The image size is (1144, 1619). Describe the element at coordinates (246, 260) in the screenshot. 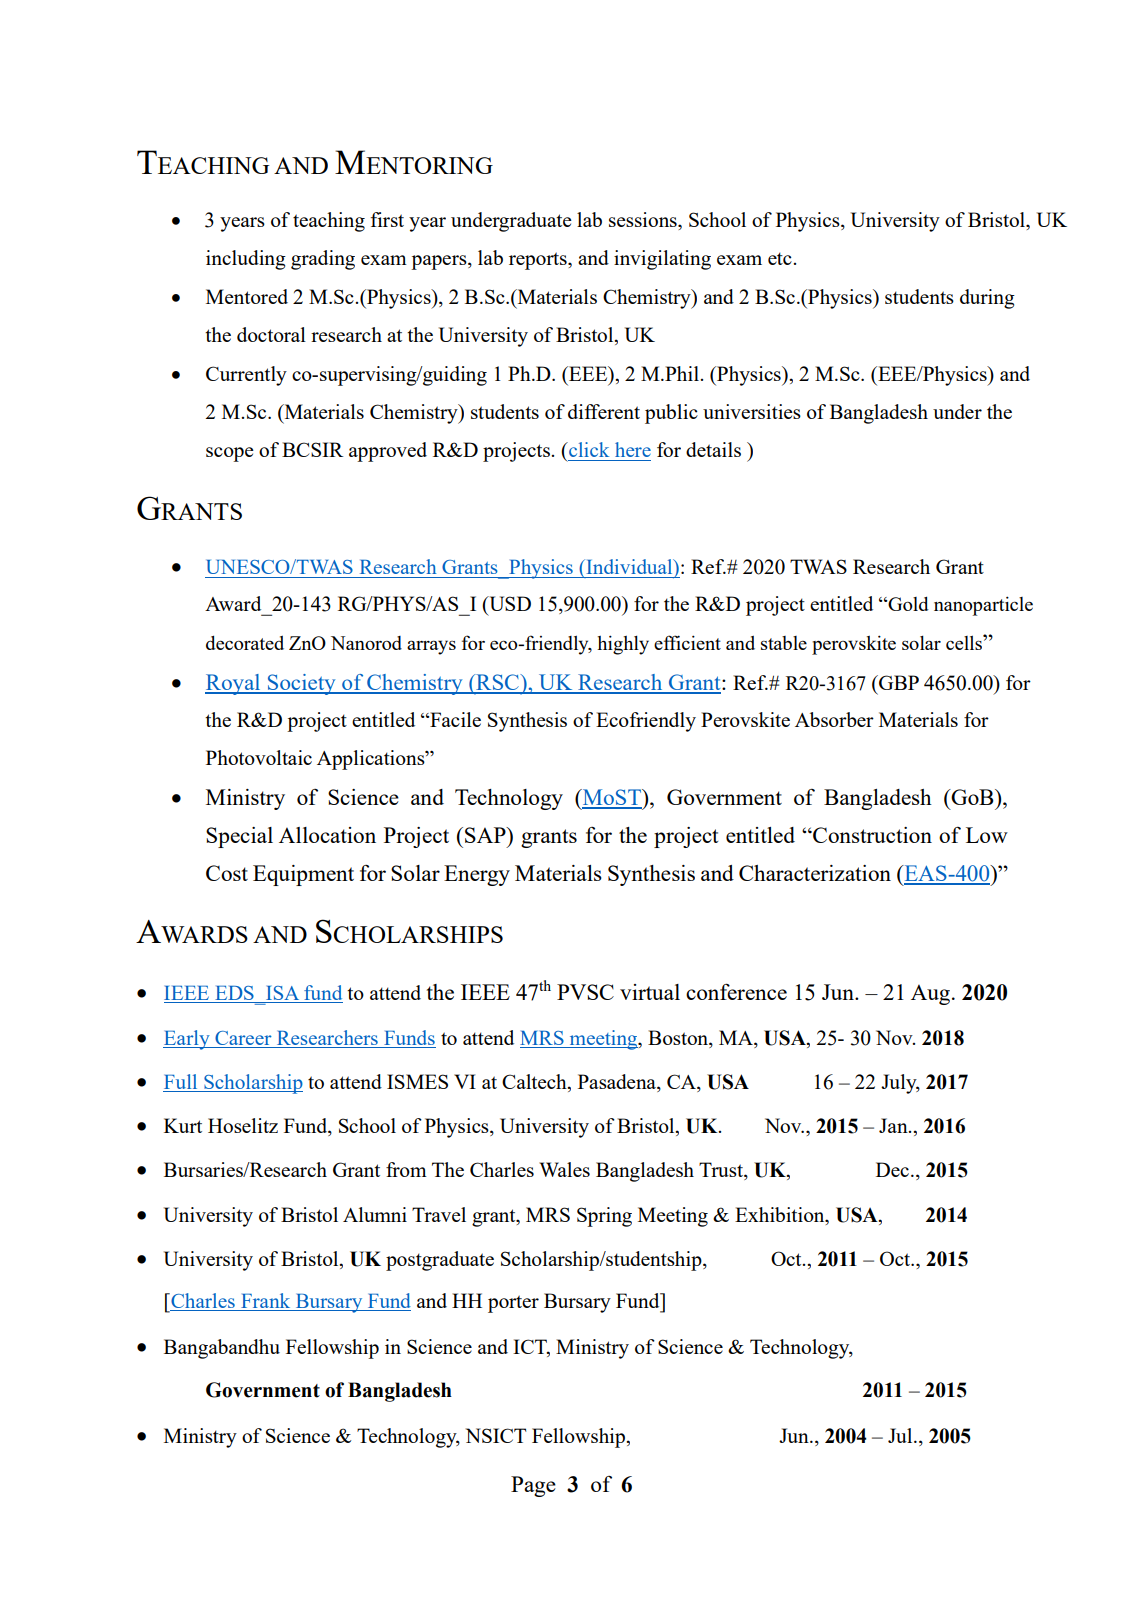

I see `including` at that location.
